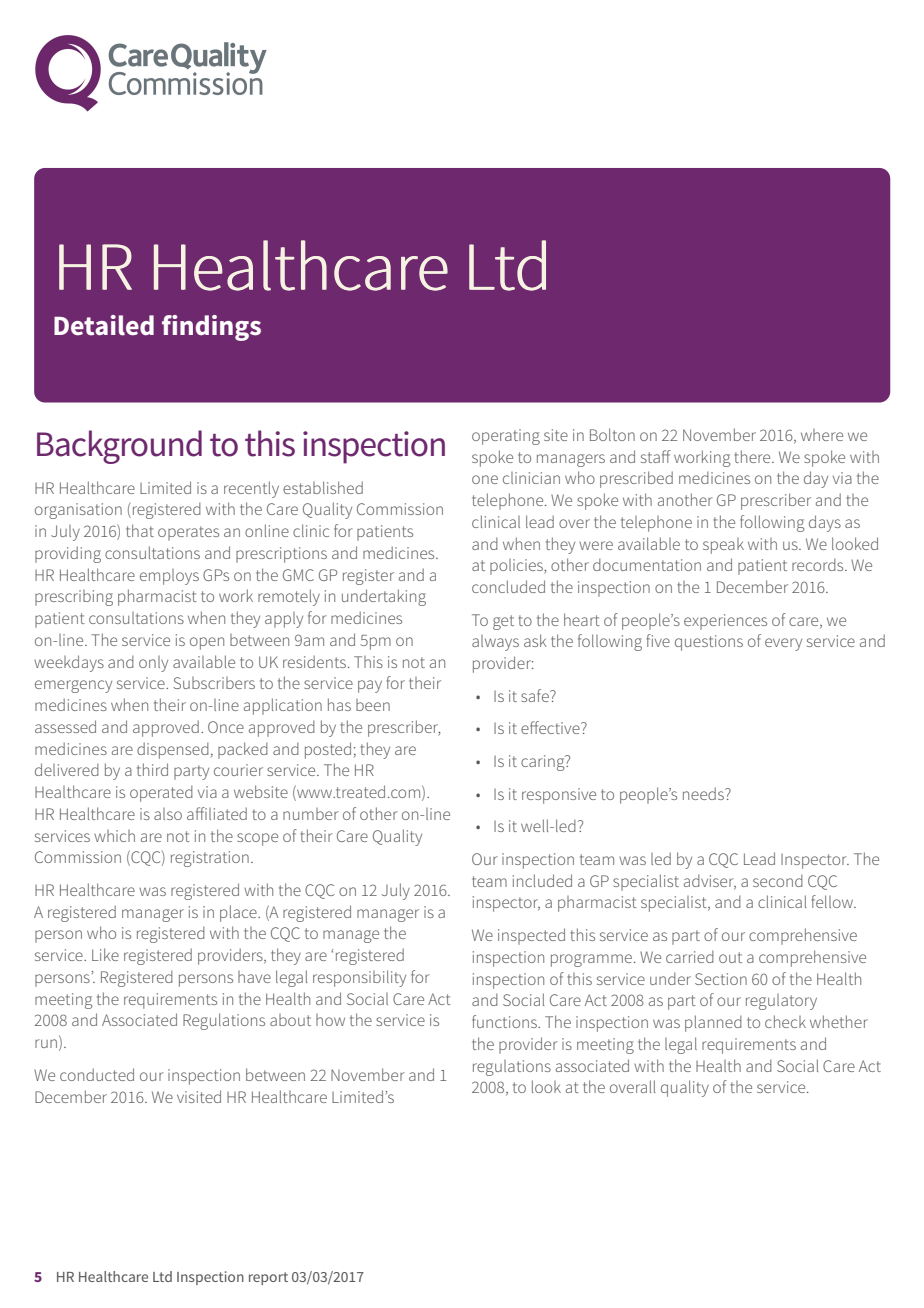  What do you see at coordinates (559, 796) in the screenshot?
I see `responsive` at bounding box center [559, 796].
